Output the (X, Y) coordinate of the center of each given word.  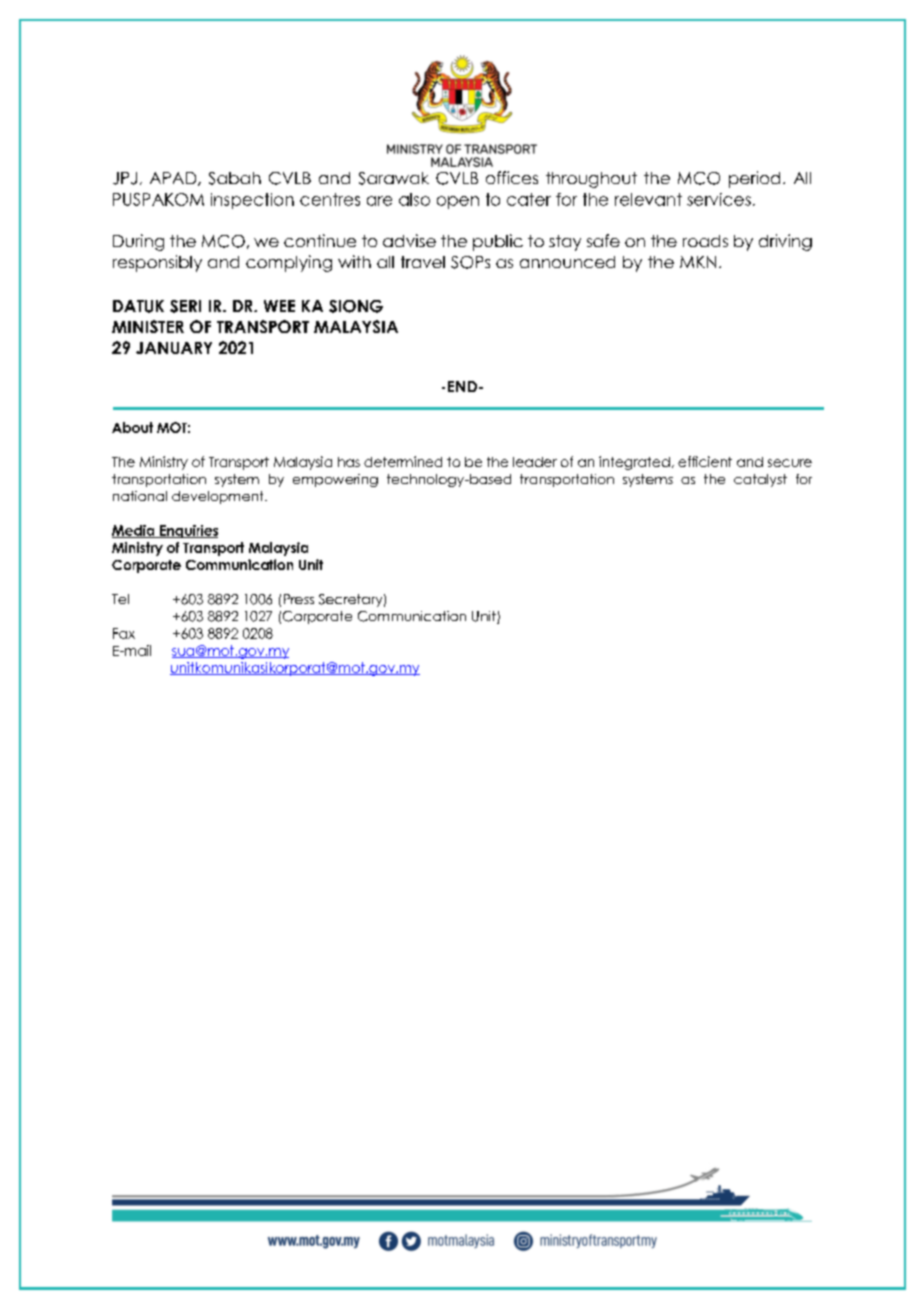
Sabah (235, 178)
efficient (705, 461)
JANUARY (174, 348)
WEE (279, 306)
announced (567, 262)
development (219, 497)
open (458, 202)
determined (403, 461)
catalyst (760, 480)
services (719, 199)
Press (299, 599)
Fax (124, 633)
